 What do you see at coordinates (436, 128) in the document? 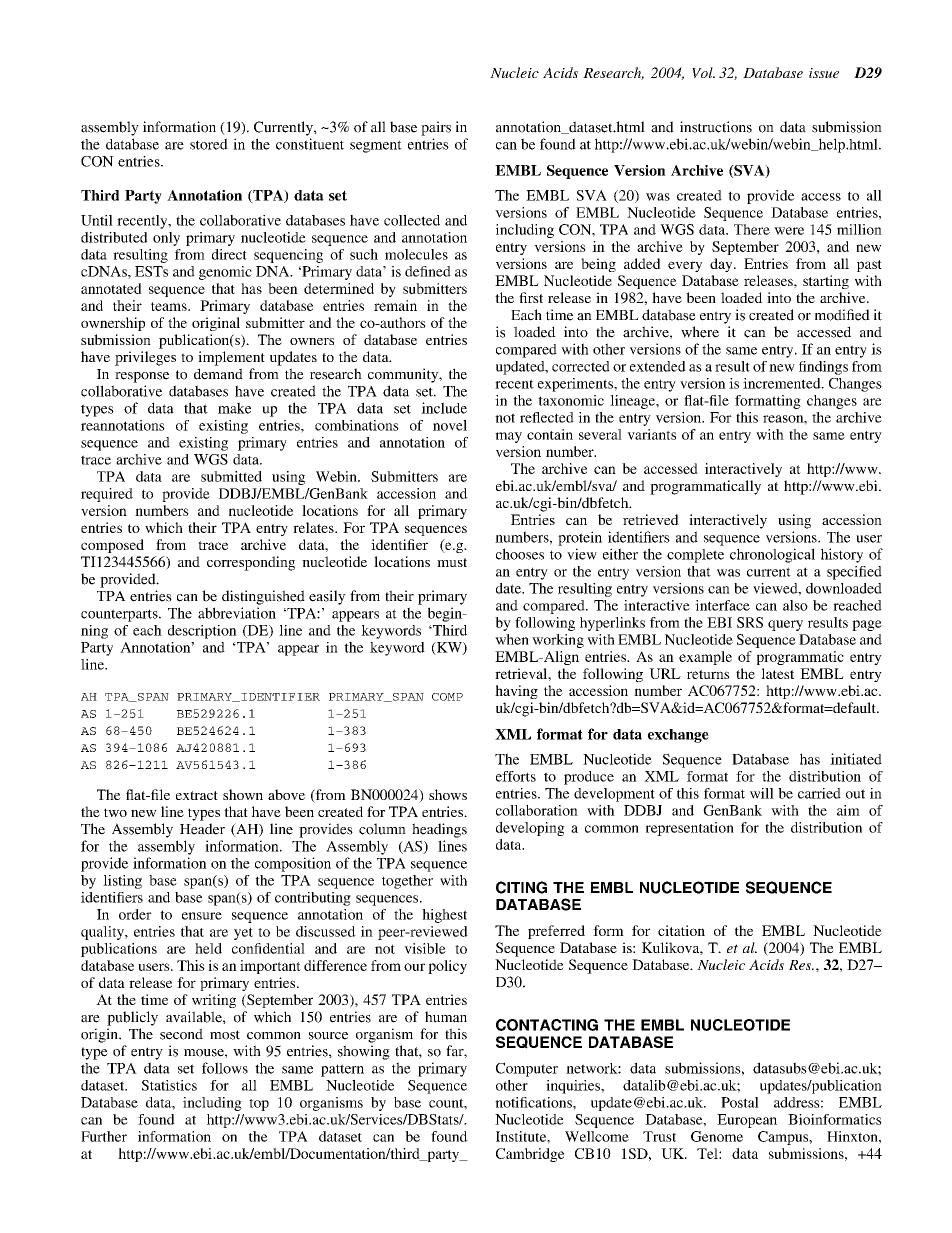
I see `pairs` at bounding box center [436, 128].
